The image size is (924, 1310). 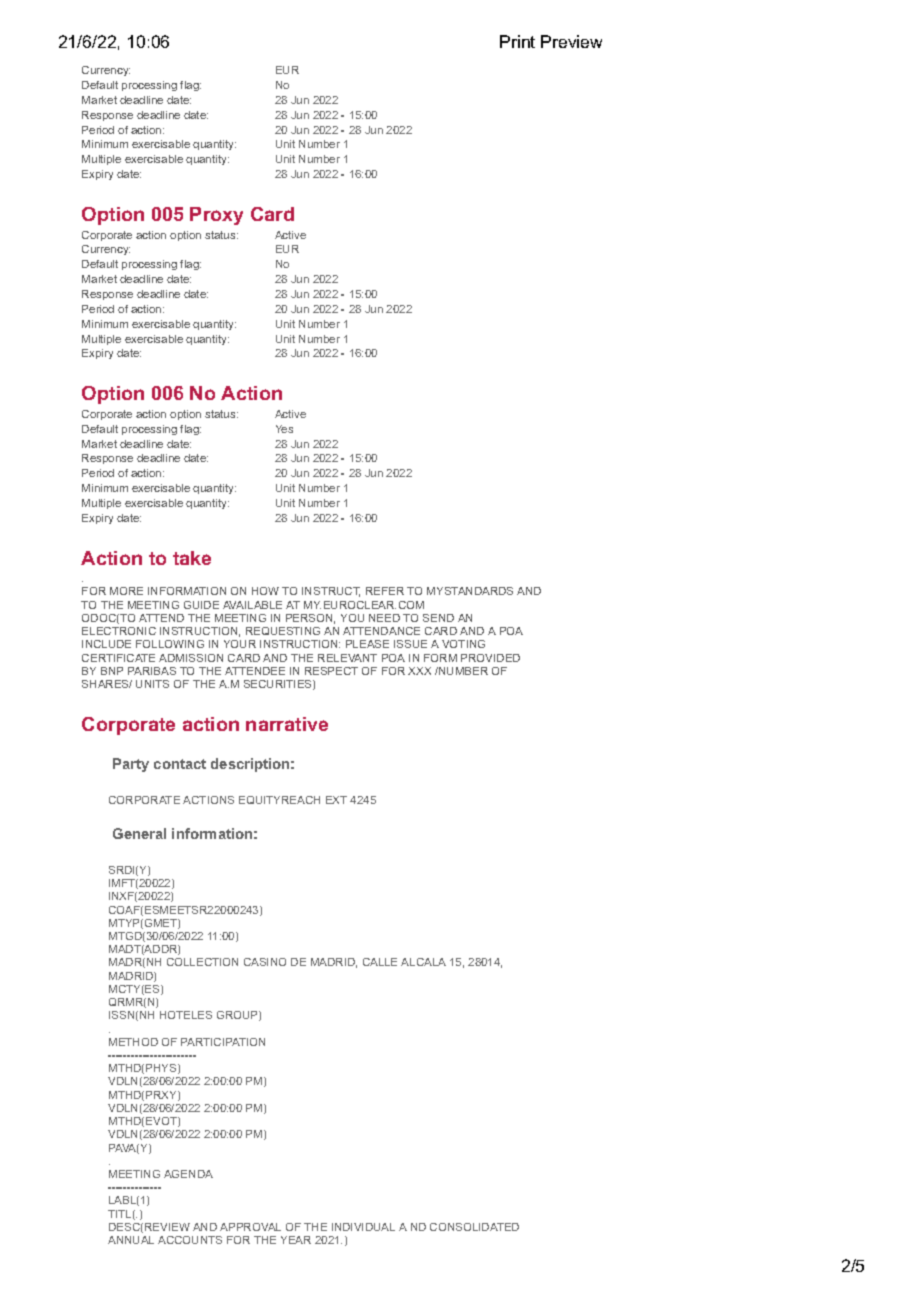 What do you see at coordinates (517, 41) in the page?
I see `Print` at bounding box center [517, 41].
